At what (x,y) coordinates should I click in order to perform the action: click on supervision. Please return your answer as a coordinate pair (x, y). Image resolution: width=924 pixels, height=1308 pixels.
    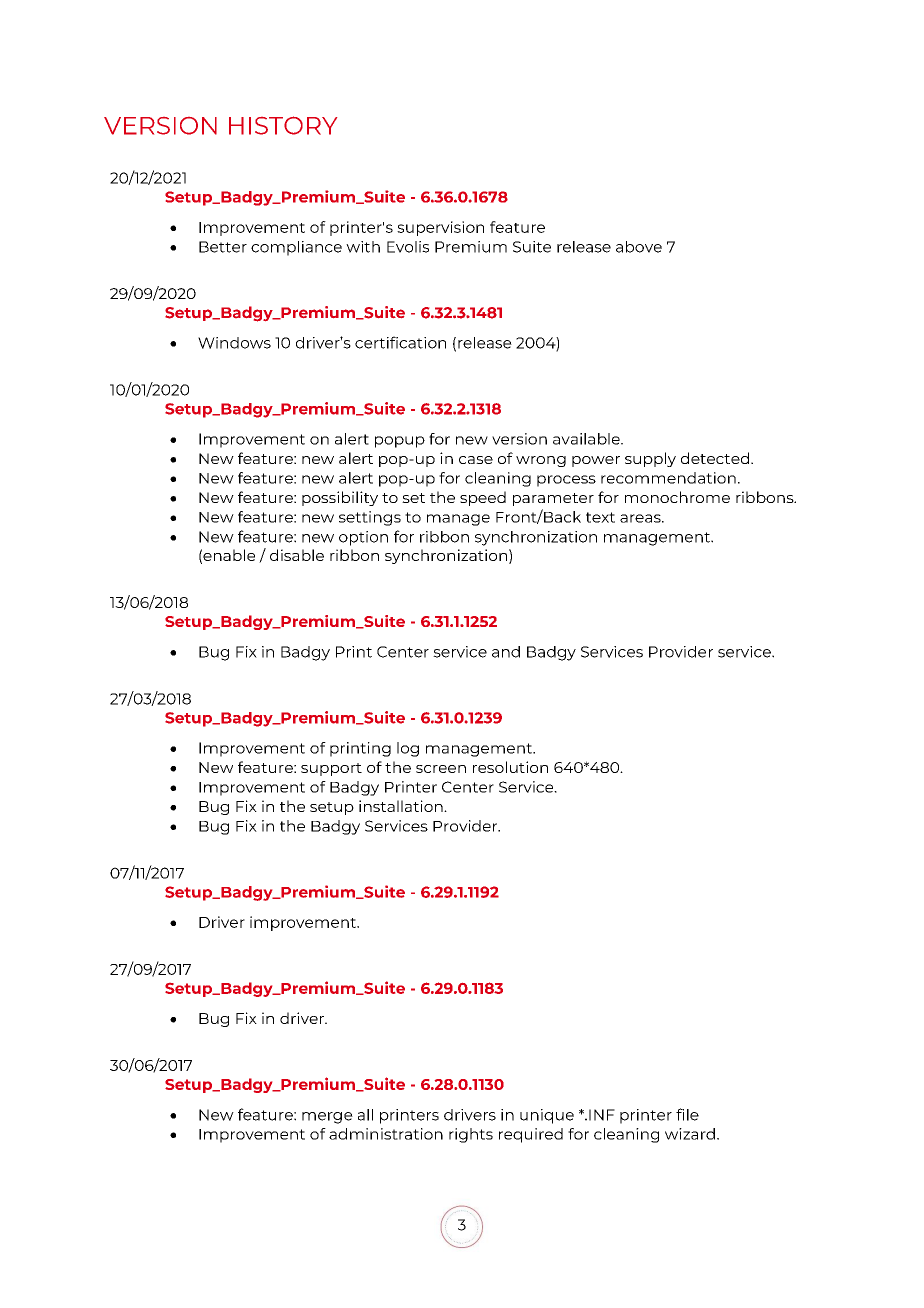
    Looking at the image, I should click on (440, 228).
